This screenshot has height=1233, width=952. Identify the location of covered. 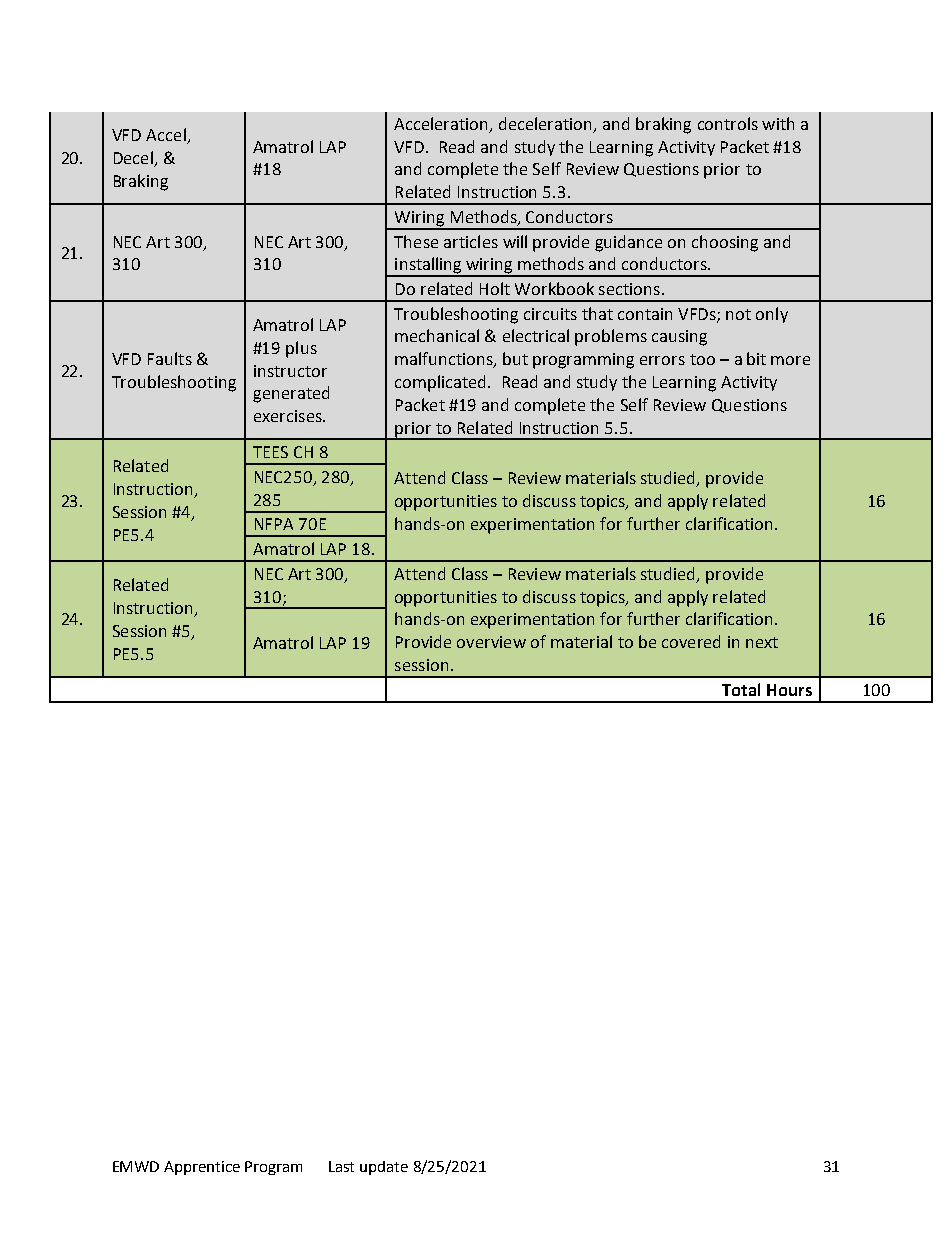
(691, 641).
